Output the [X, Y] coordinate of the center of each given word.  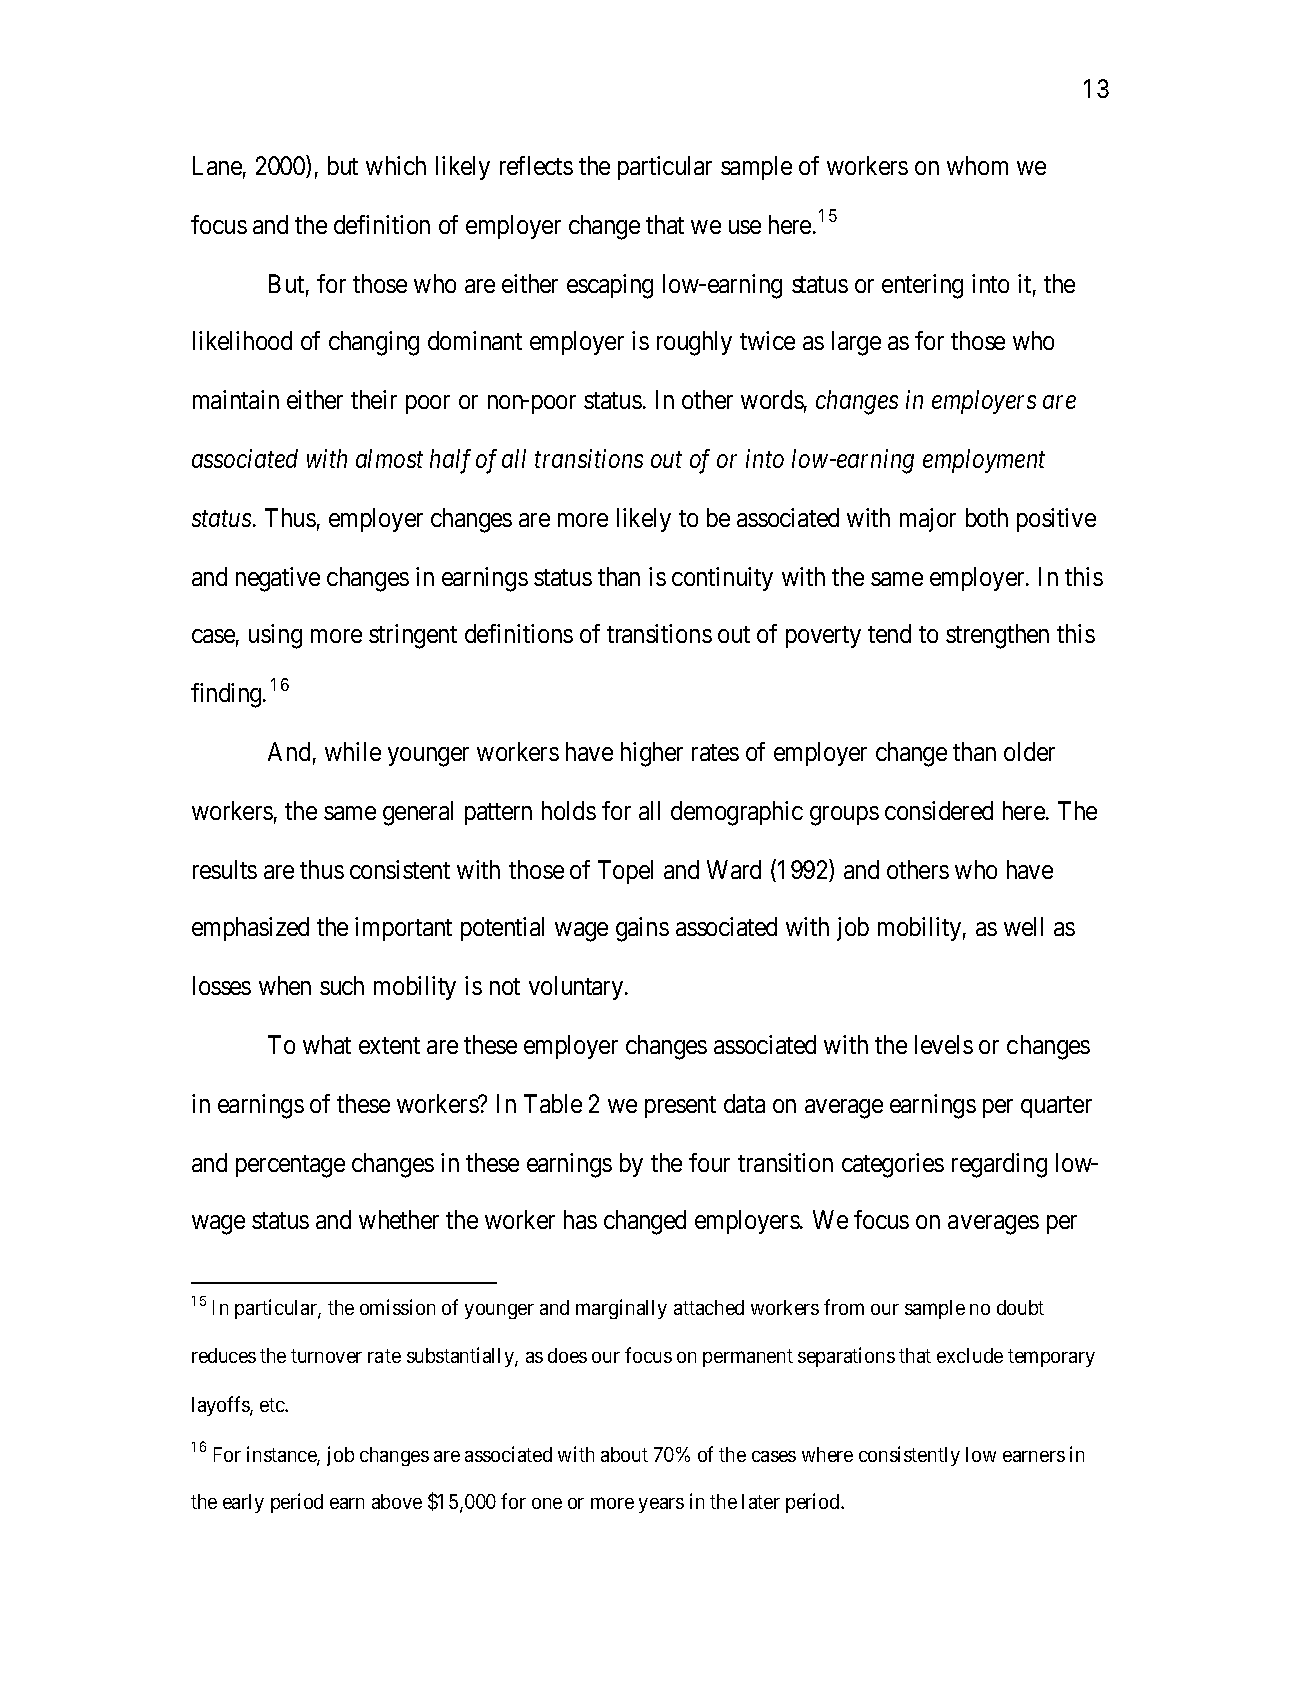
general [418, 813]
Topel [625, 872]
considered [939, 810]
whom [977, 165]
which [396, 165]
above [397, 1501]
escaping [610, 286]
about [624, 1454]
